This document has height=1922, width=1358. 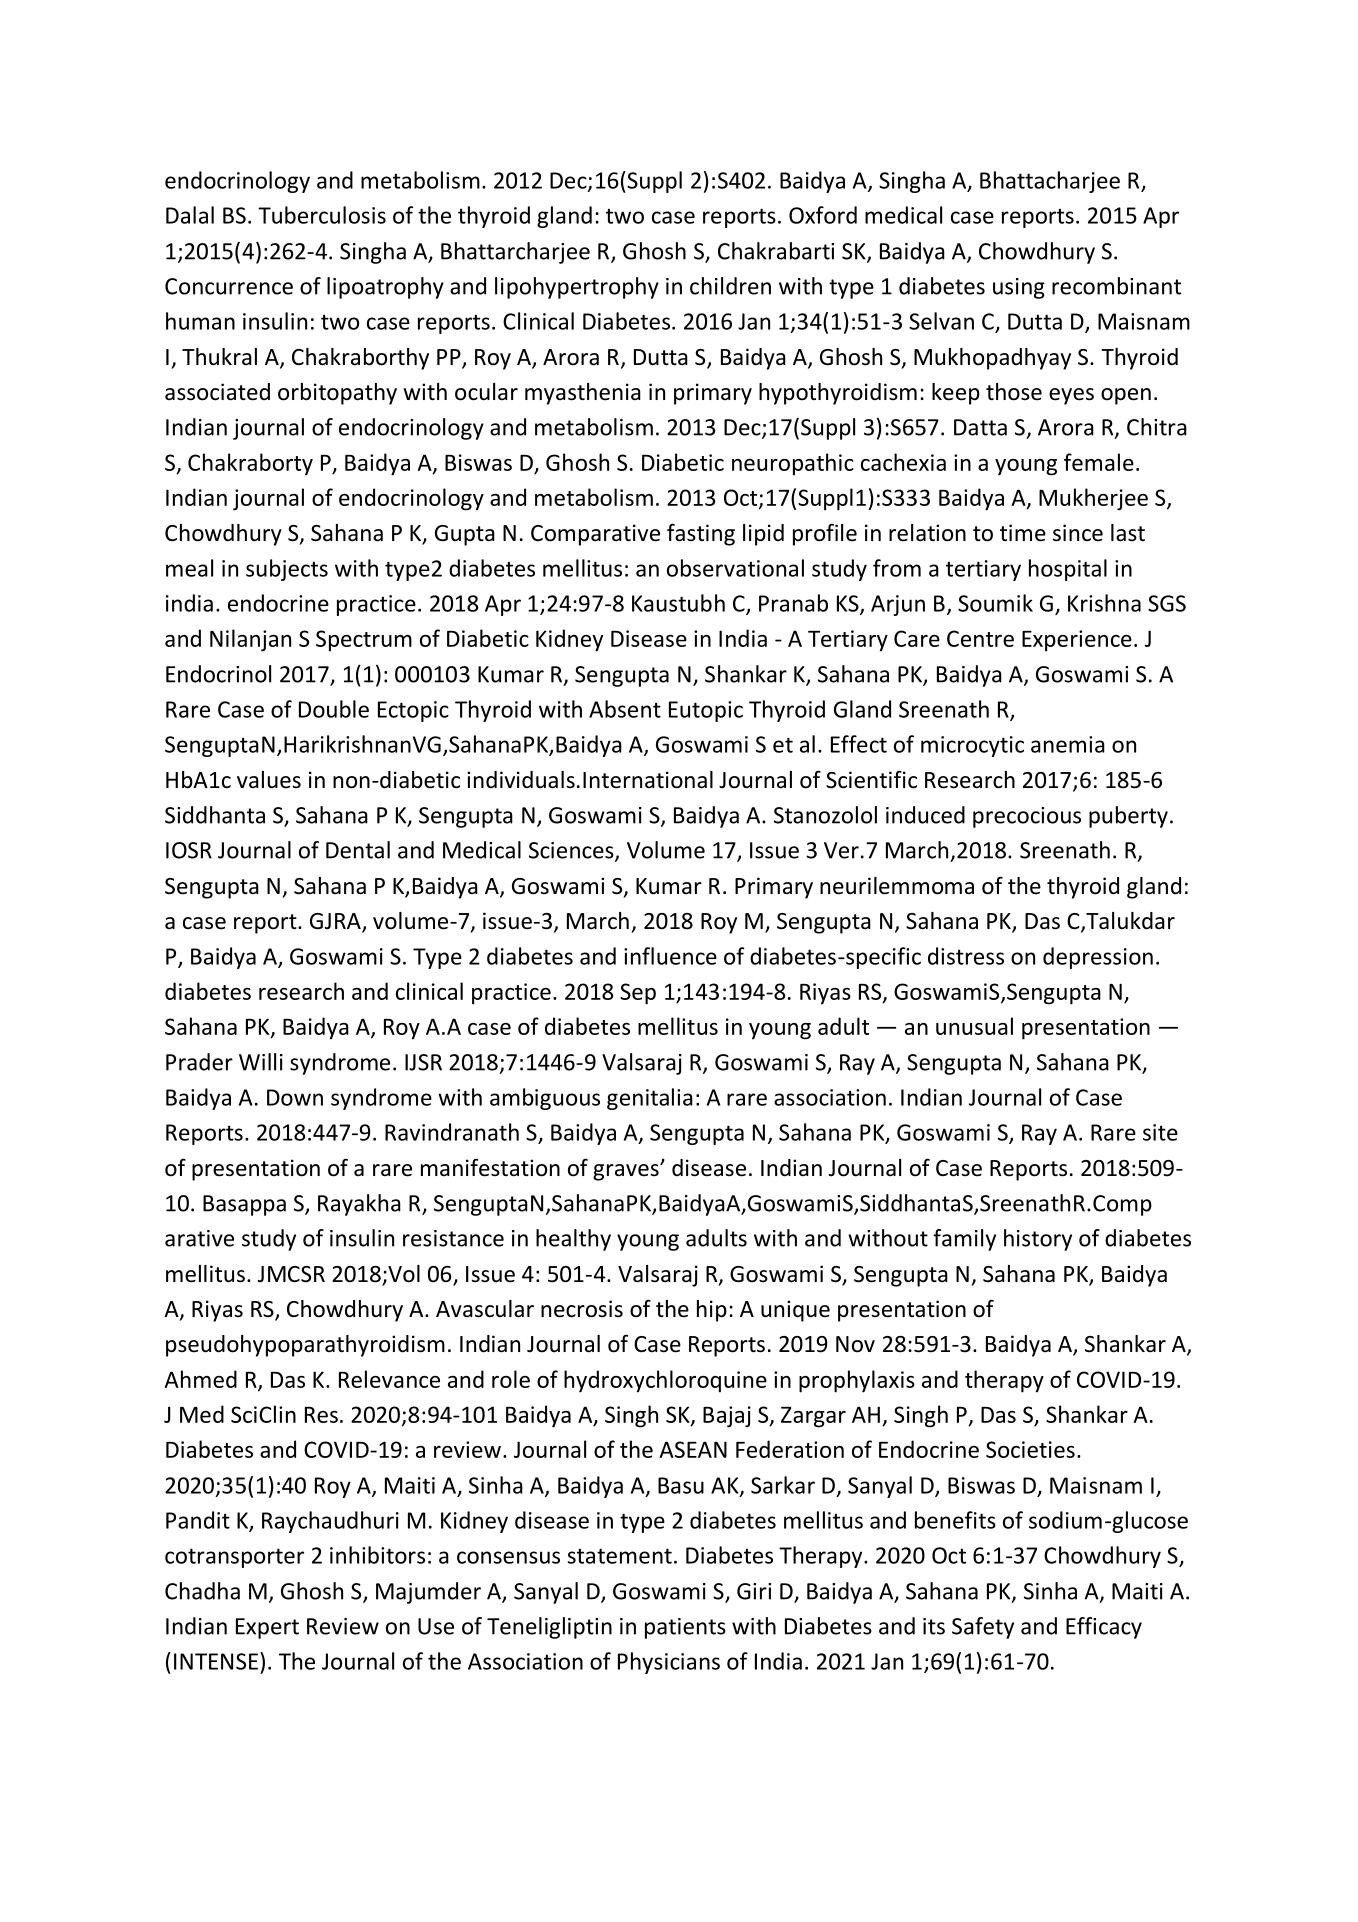 What do you see at coordinates (730, 286) in the document?
I see `children` at bounding box center [730, 286].
